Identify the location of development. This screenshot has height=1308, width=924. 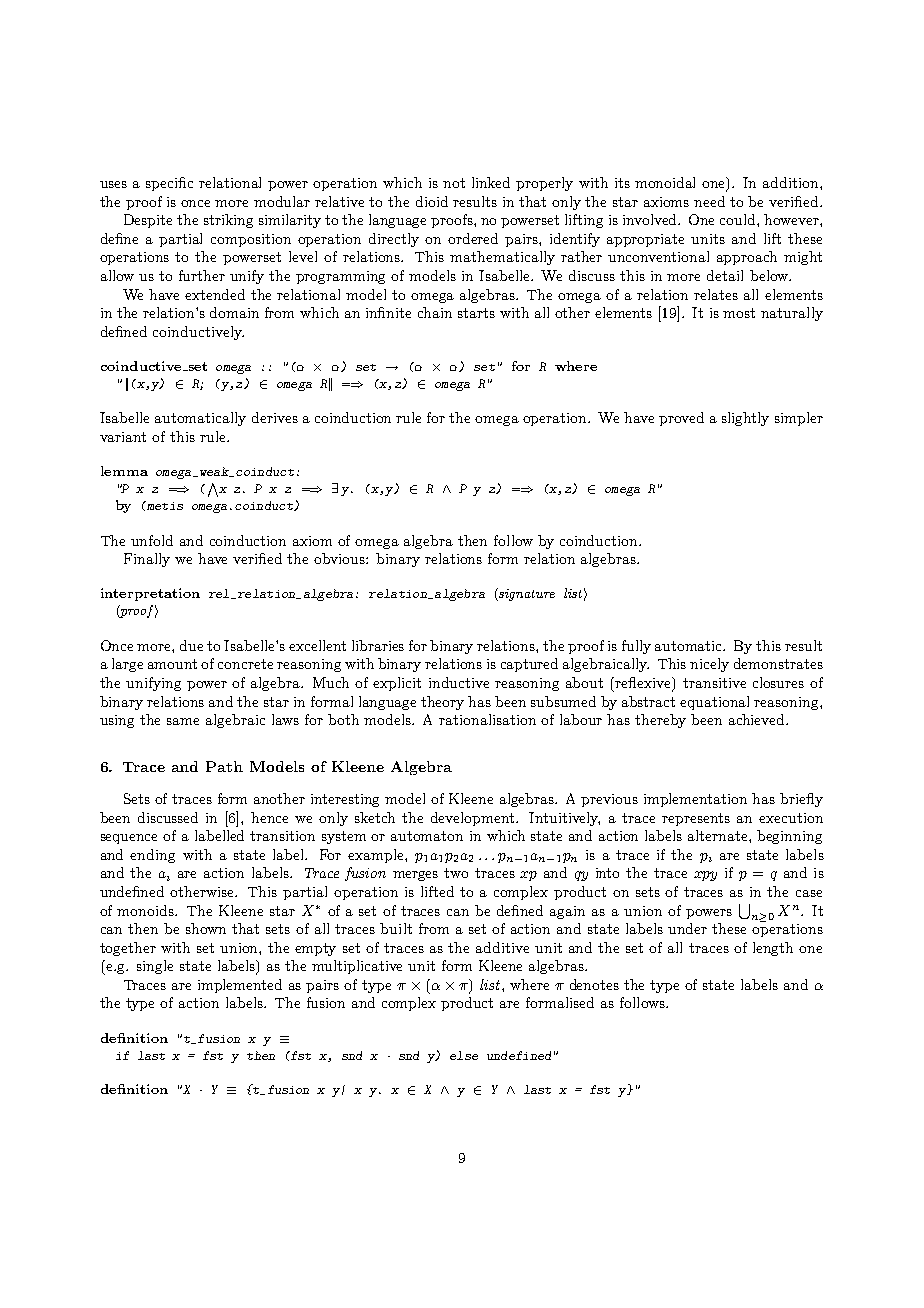
(474, 819).
